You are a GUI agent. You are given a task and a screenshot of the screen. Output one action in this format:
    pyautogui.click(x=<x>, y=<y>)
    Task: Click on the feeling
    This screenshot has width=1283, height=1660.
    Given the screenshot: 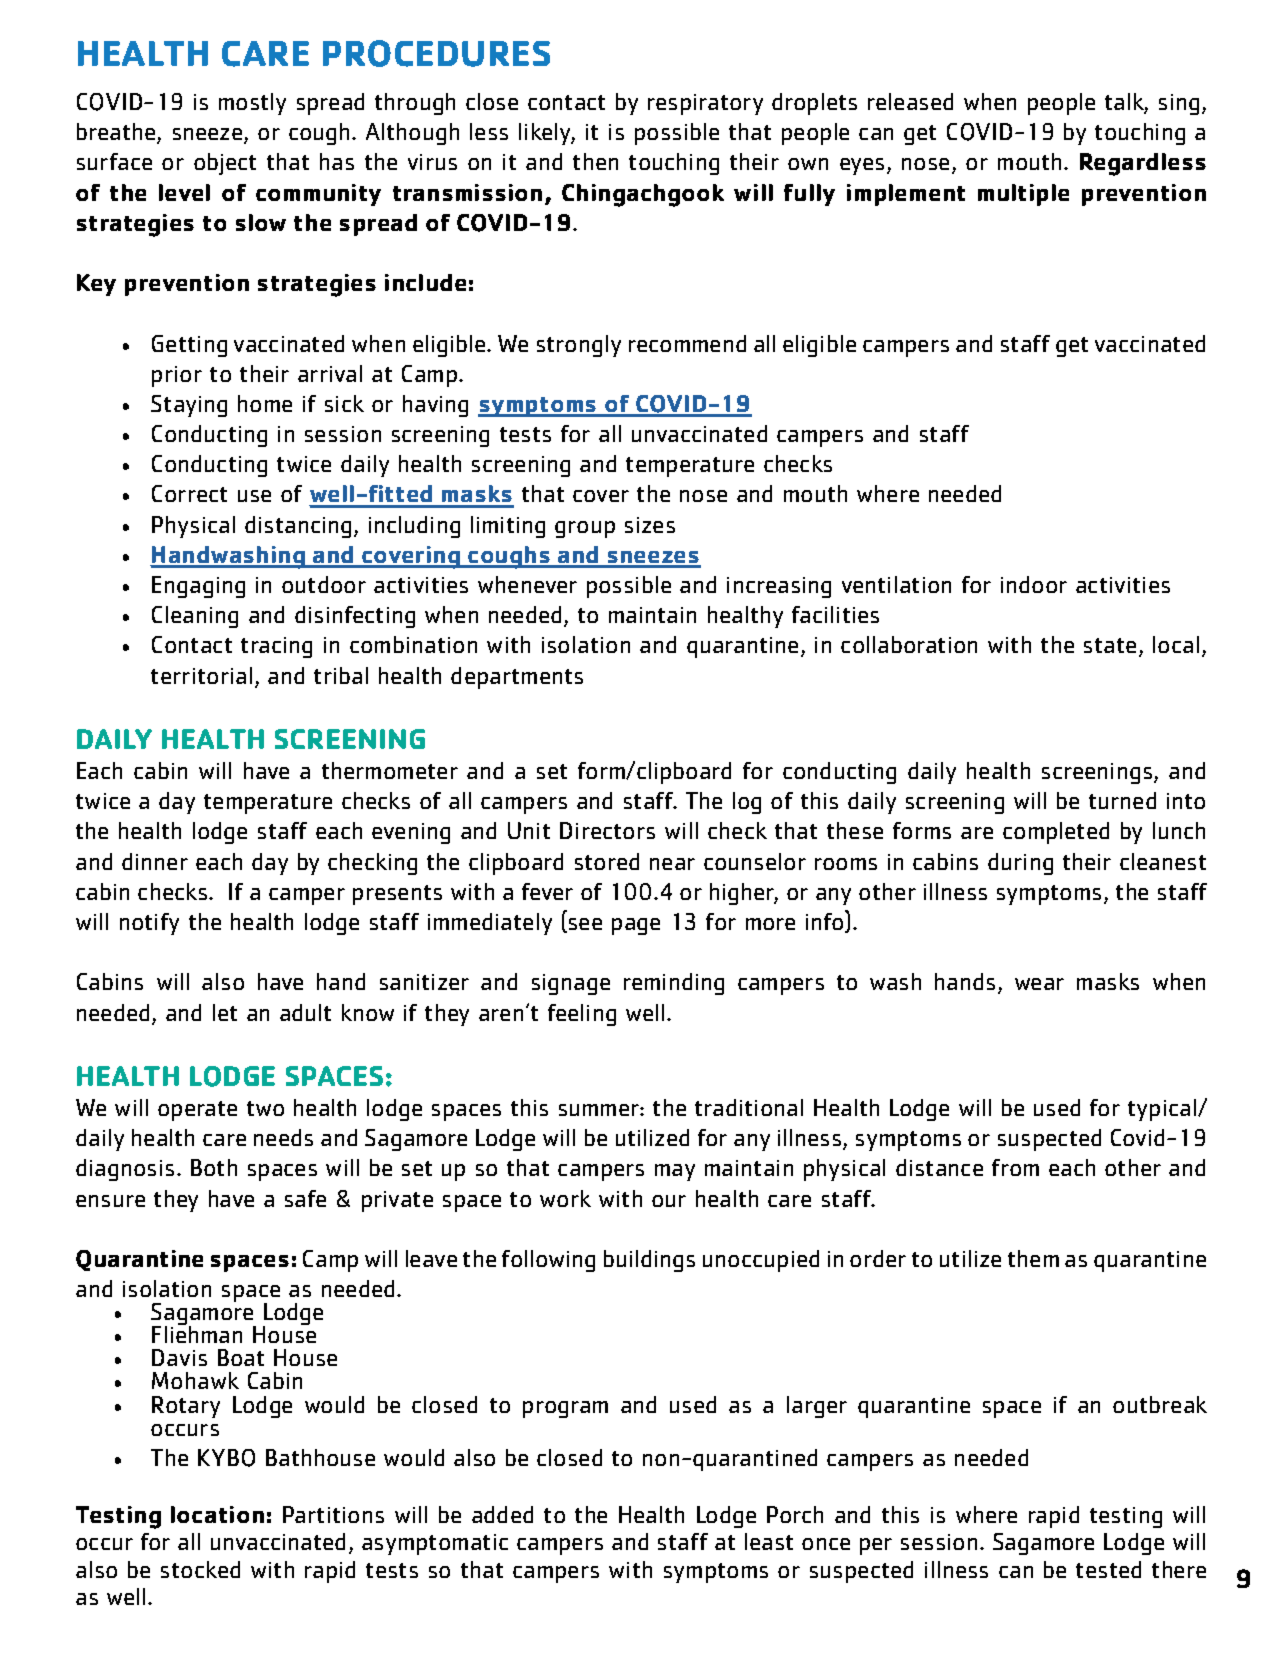 What is the action you would take?
    pyautogui.click(x=582, y=1015)
